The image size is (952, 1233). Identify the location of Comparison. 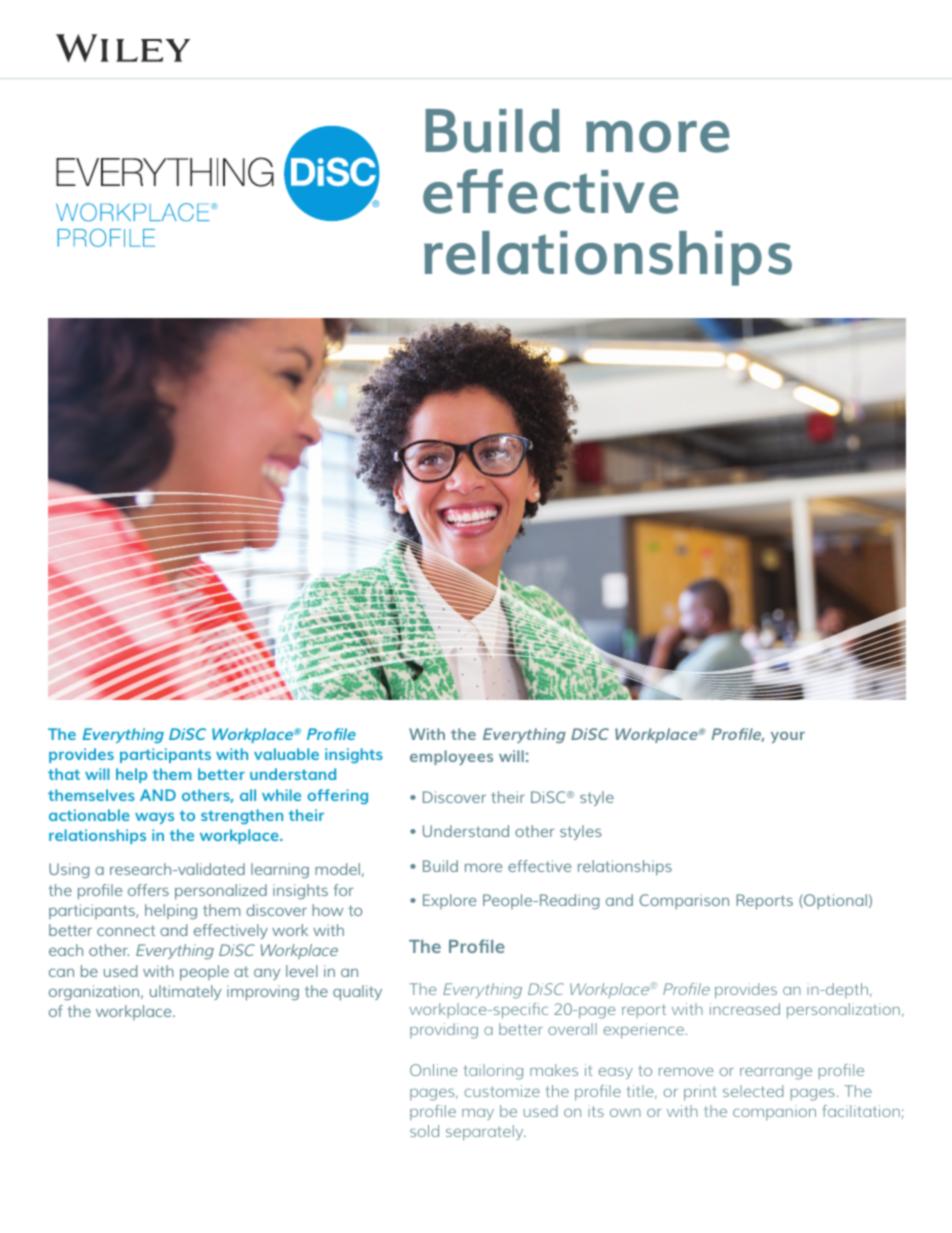
(684, 901).
